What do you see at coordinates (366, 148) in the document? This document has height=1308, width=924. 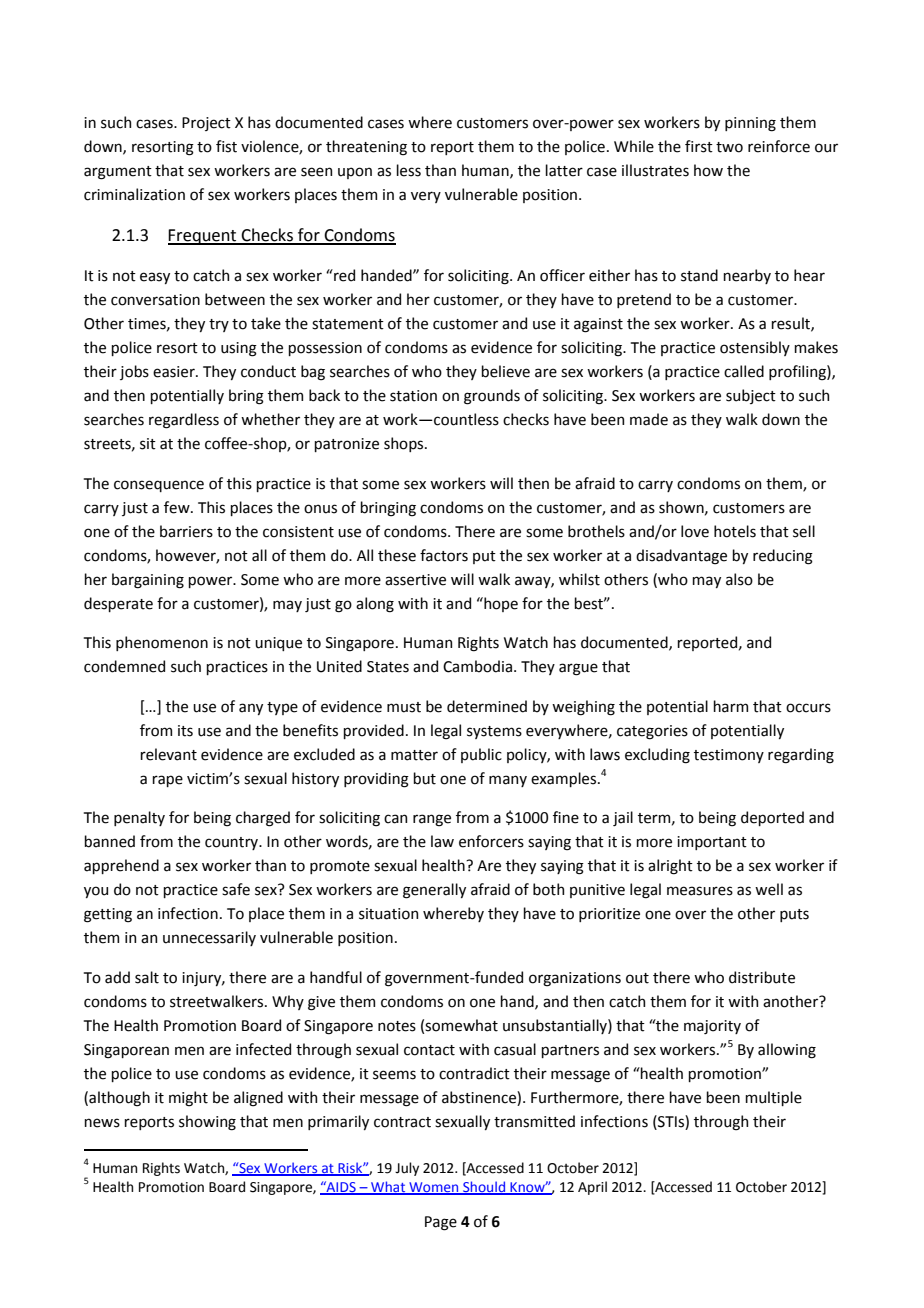 I see `threatening` at bounding box center [366, 148].
